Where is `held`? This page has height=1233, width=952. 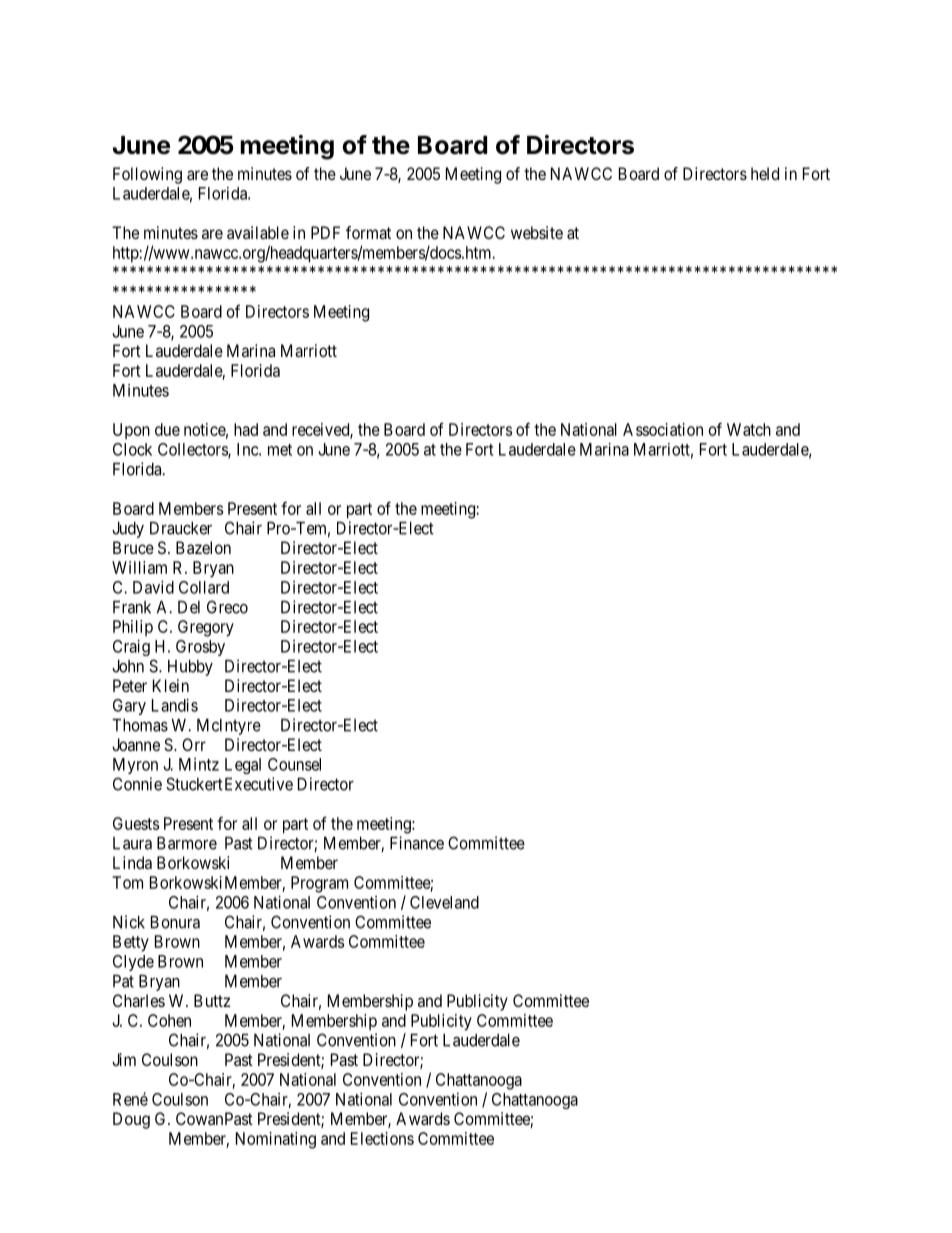
held is located at coordinates (765, 173).
